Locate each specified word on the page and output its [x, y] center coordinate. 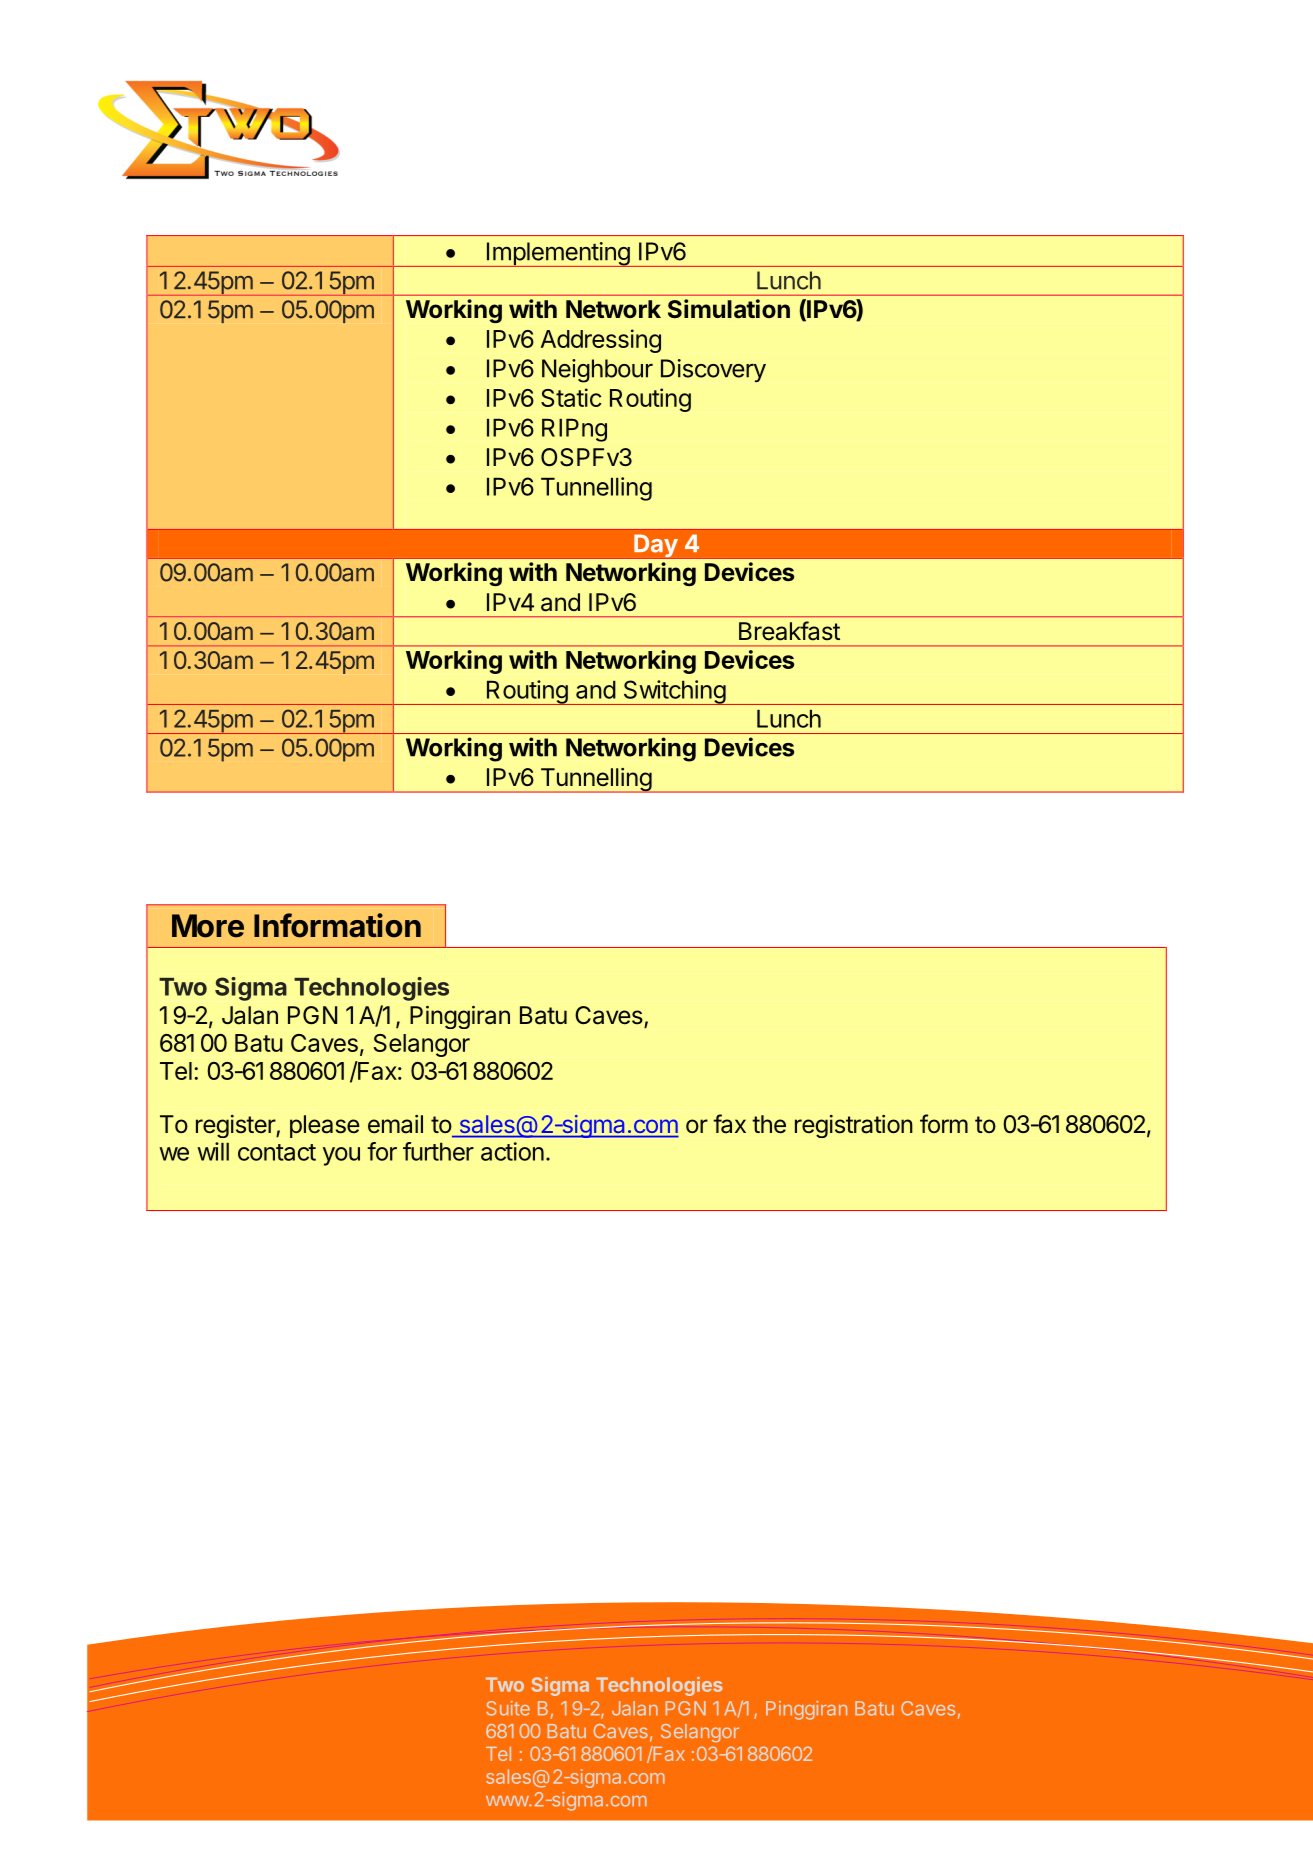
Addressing [601, 341]
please [325, 1126]
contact [277, 1152]
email [395, 1124]
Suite [508, 1708]
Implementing [557, 254]
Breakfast [789, 631]
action [512, 1151]
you [341, 1156]
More [208, 926]
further [438, 1151]
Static [571, 397]
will [213, 1151]
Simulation [729, 309]
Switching [674, 692]
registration [854, 1126]
